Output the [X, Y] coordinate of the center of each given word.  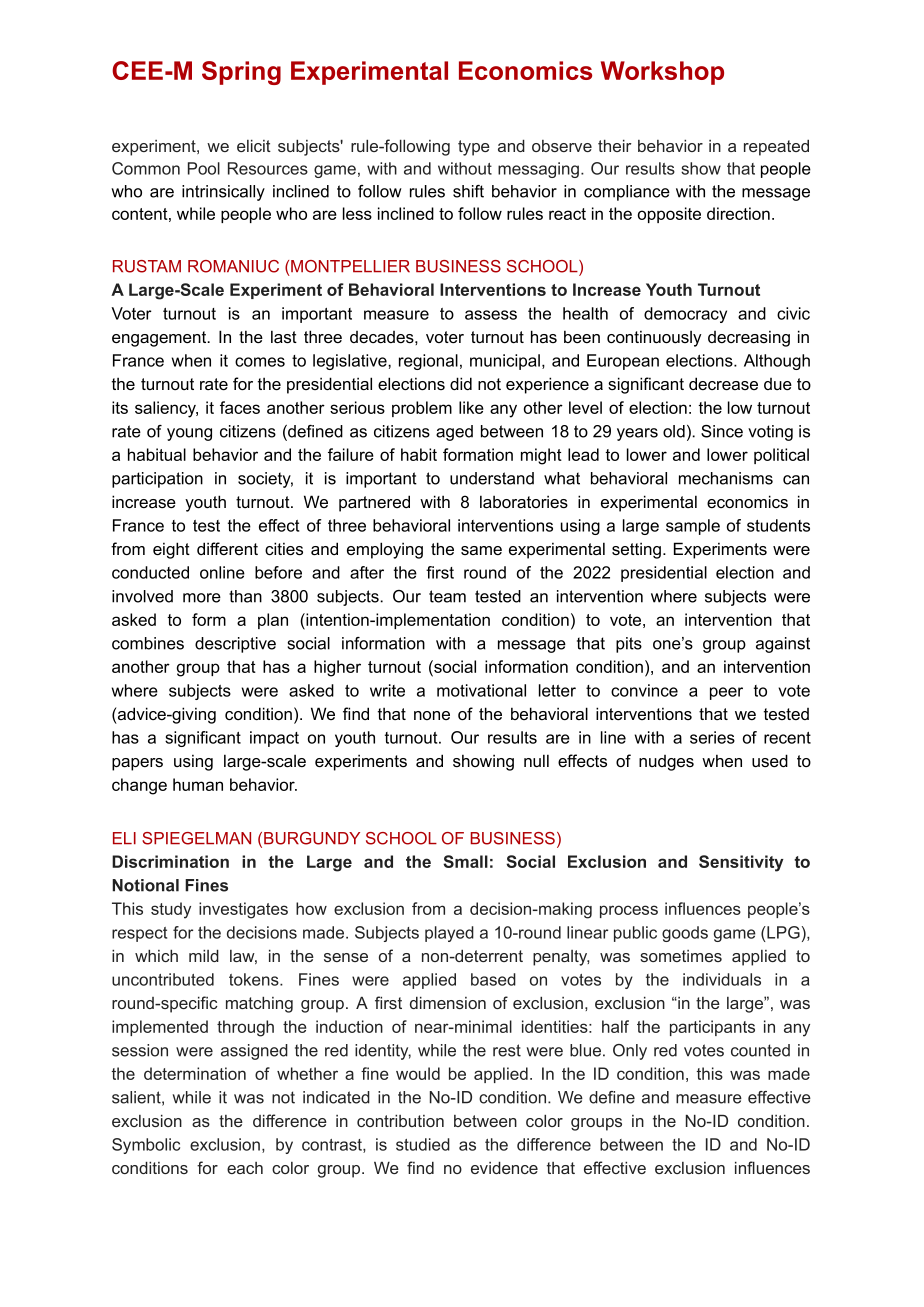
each [245, 1168]
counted [760, 1050]
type [474, 148]
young [189, 434]
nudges [666, 763]
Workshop [662, 73]
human [198, 784]
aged [454, 433]
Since [722, 431]
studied [423, 1144]
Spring [241, 73]
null [536, 760]
